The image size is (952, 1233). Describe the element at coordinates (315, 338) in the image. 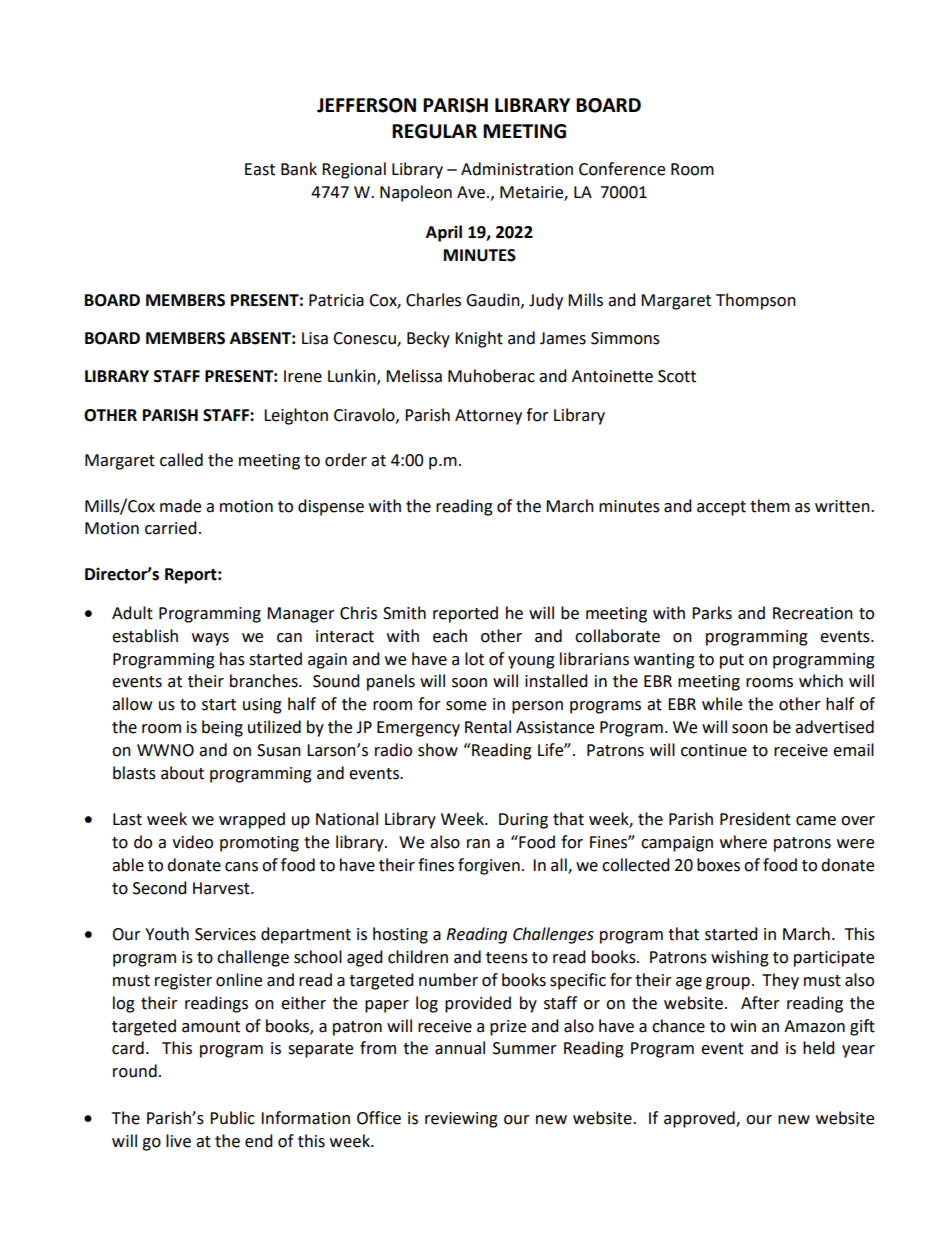

I see `Lisa` at that location.
